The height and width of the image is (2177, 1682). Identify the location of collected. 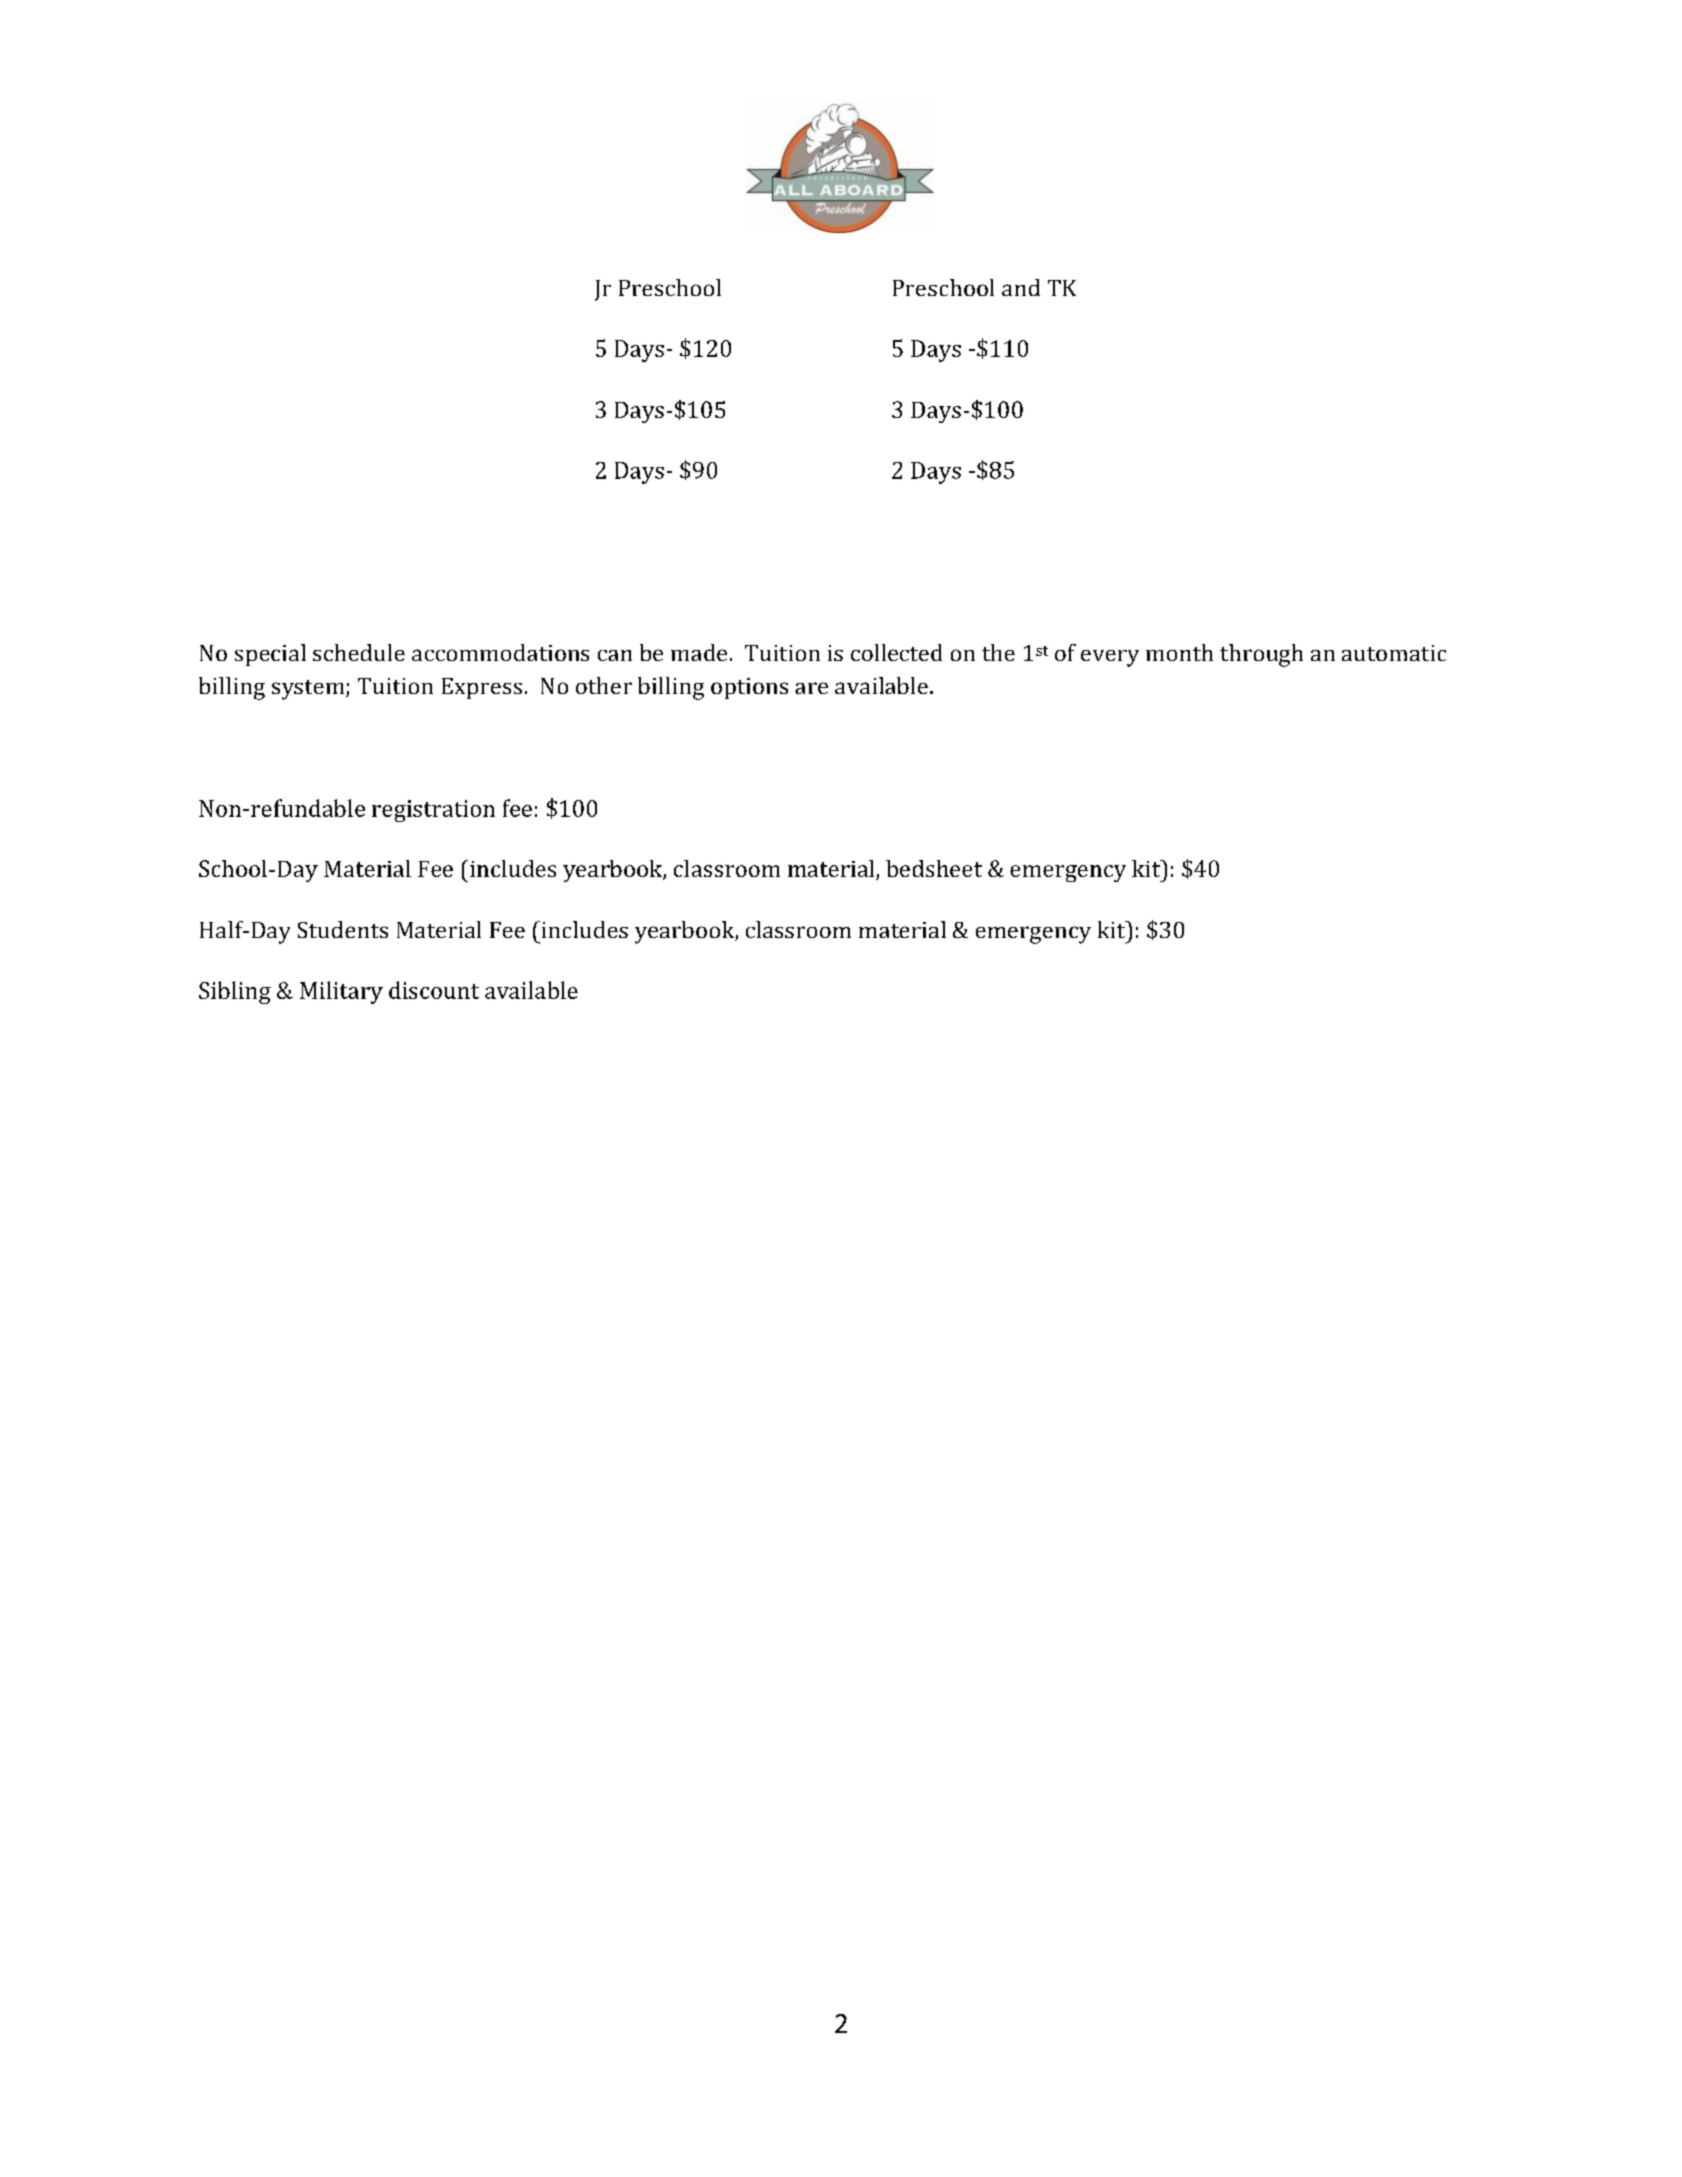
(896, 652).
